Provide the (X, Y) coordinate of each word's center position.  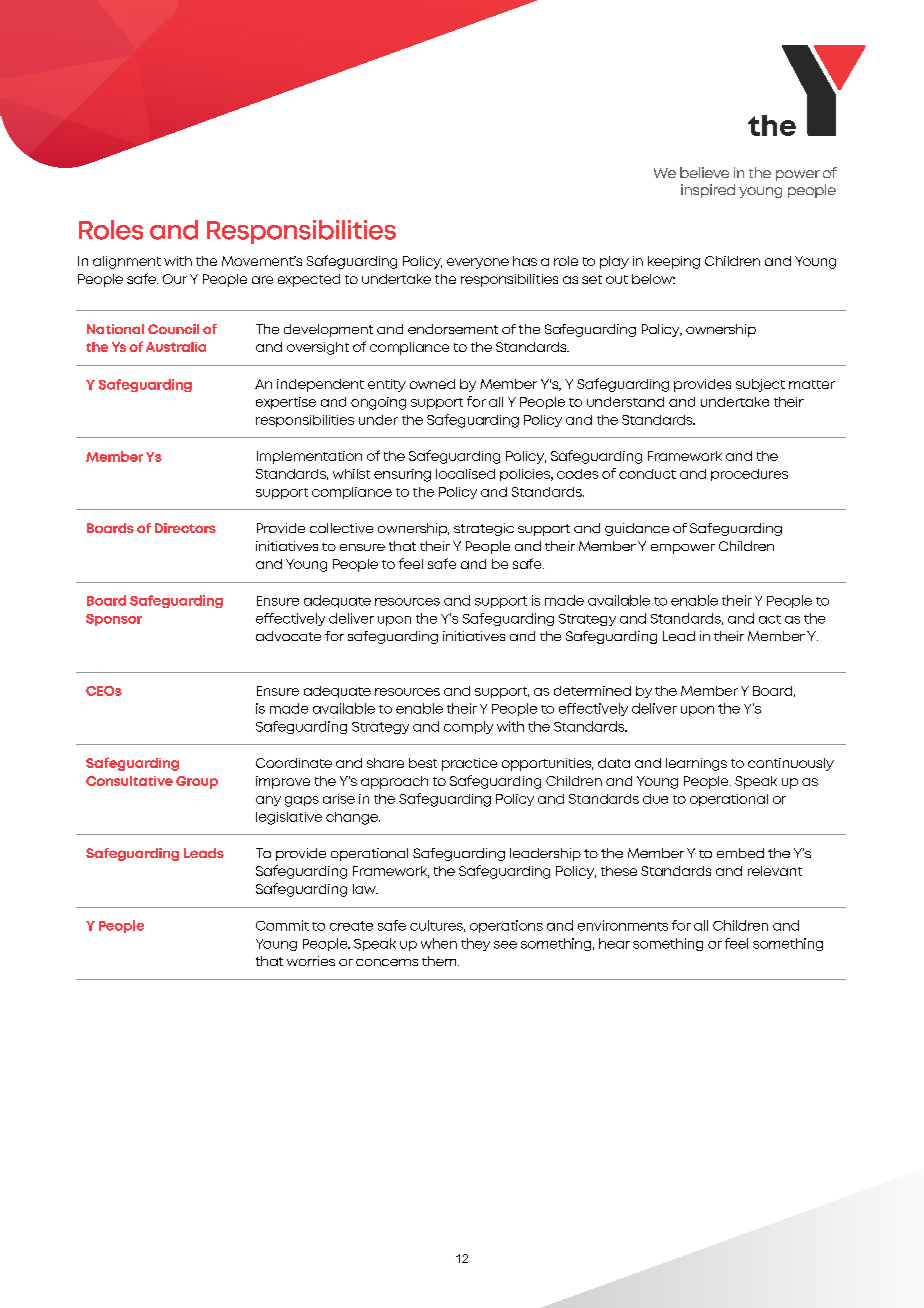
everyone (478, 263)
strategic (484, 529)
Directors (185, 528)
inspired (708, 191)
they (475, 944)
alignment (127, 262)
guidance (637, 529)
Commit (282, 925)
